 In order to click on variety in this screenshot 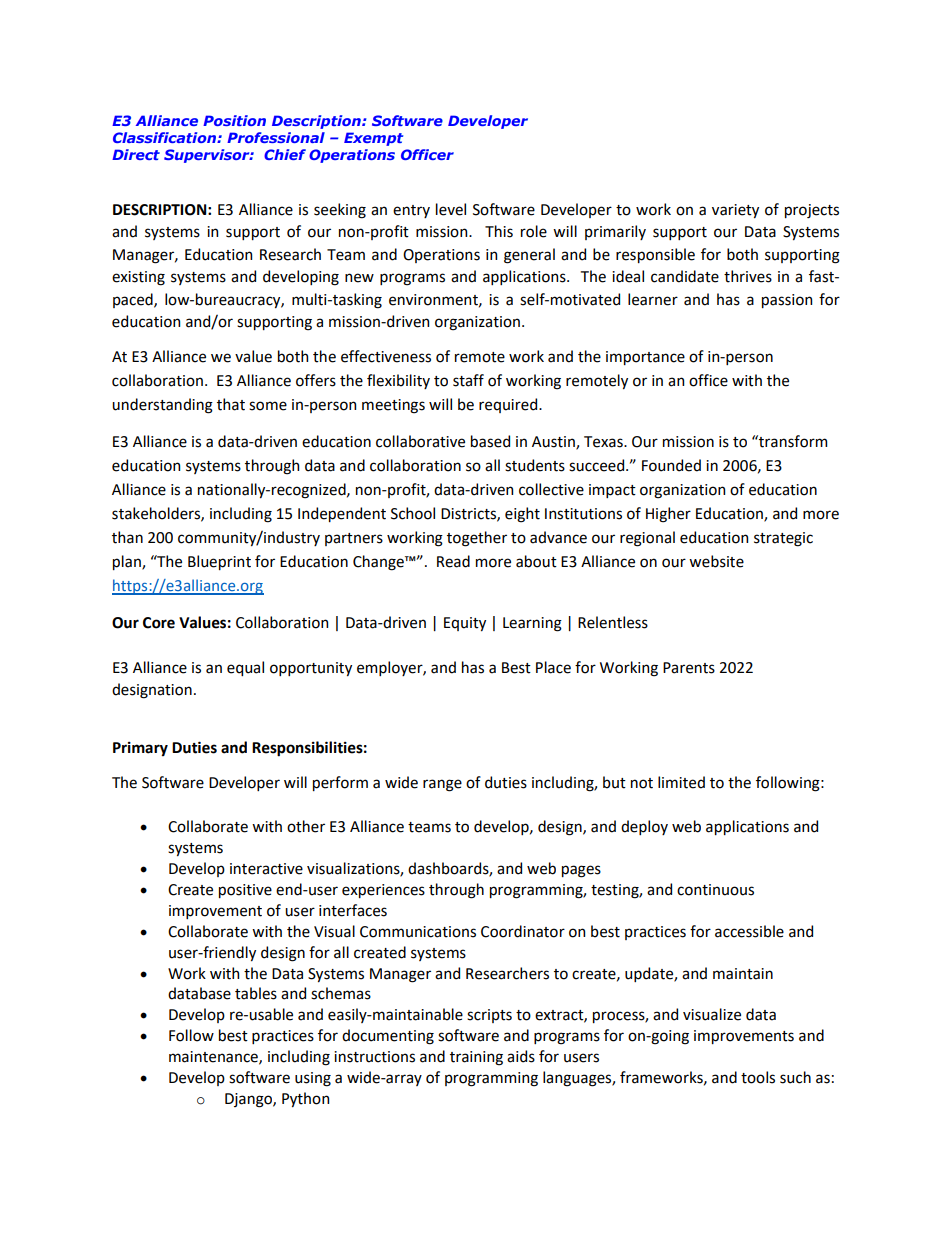, I will do `click(735, 211)`.
